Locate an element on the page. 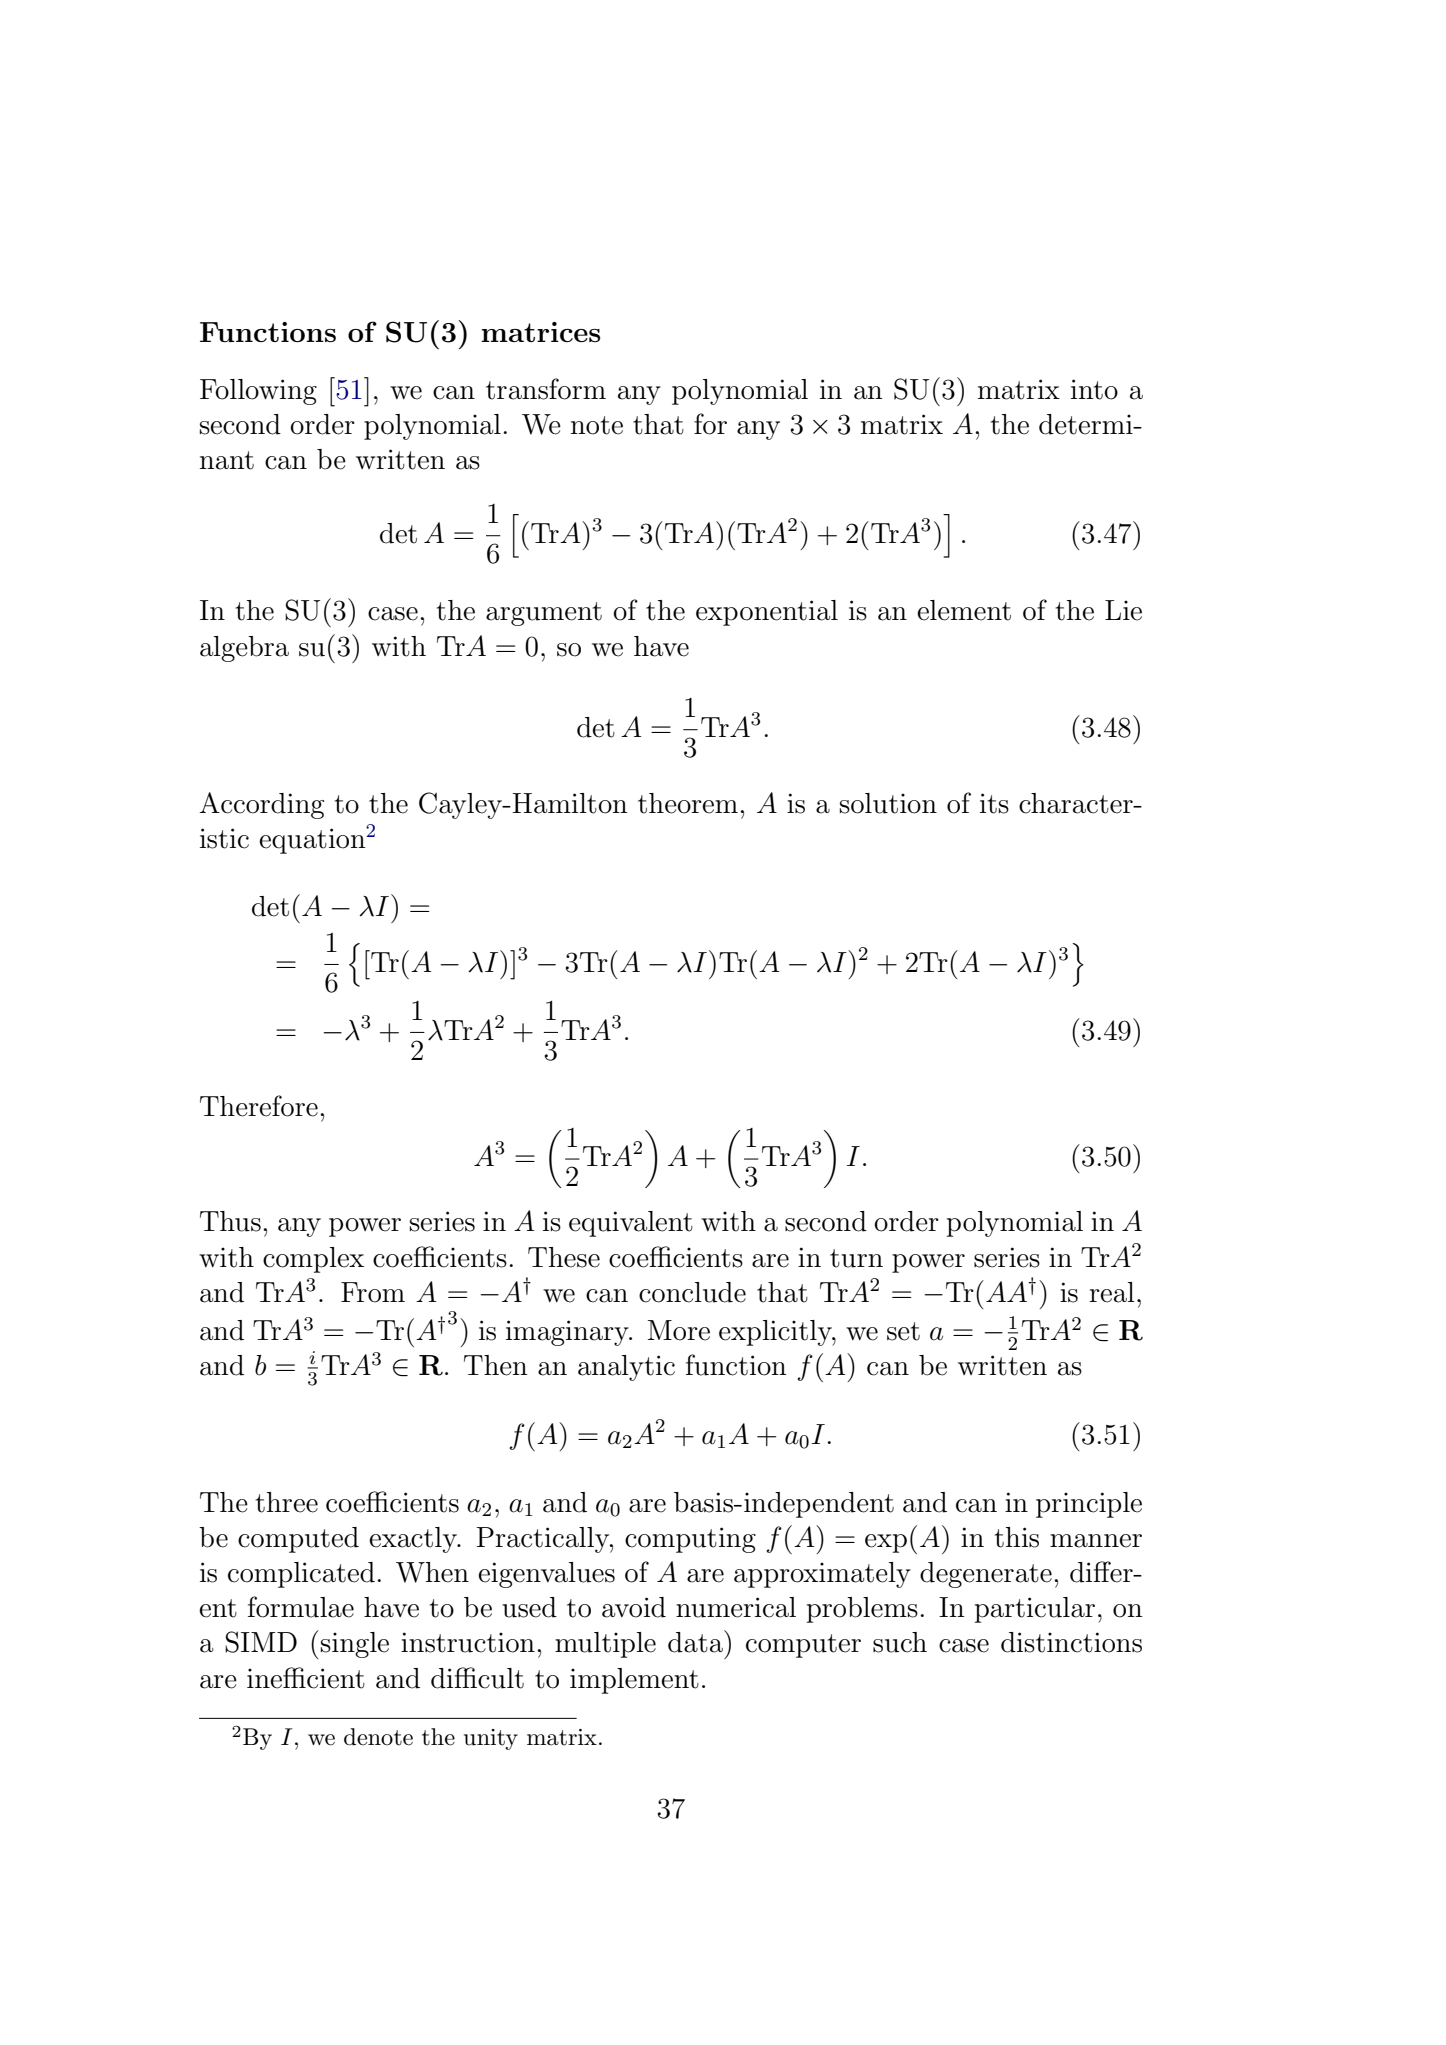 The image size is (1446, 2045). inefficient is located at coordinates (306, 1678).
